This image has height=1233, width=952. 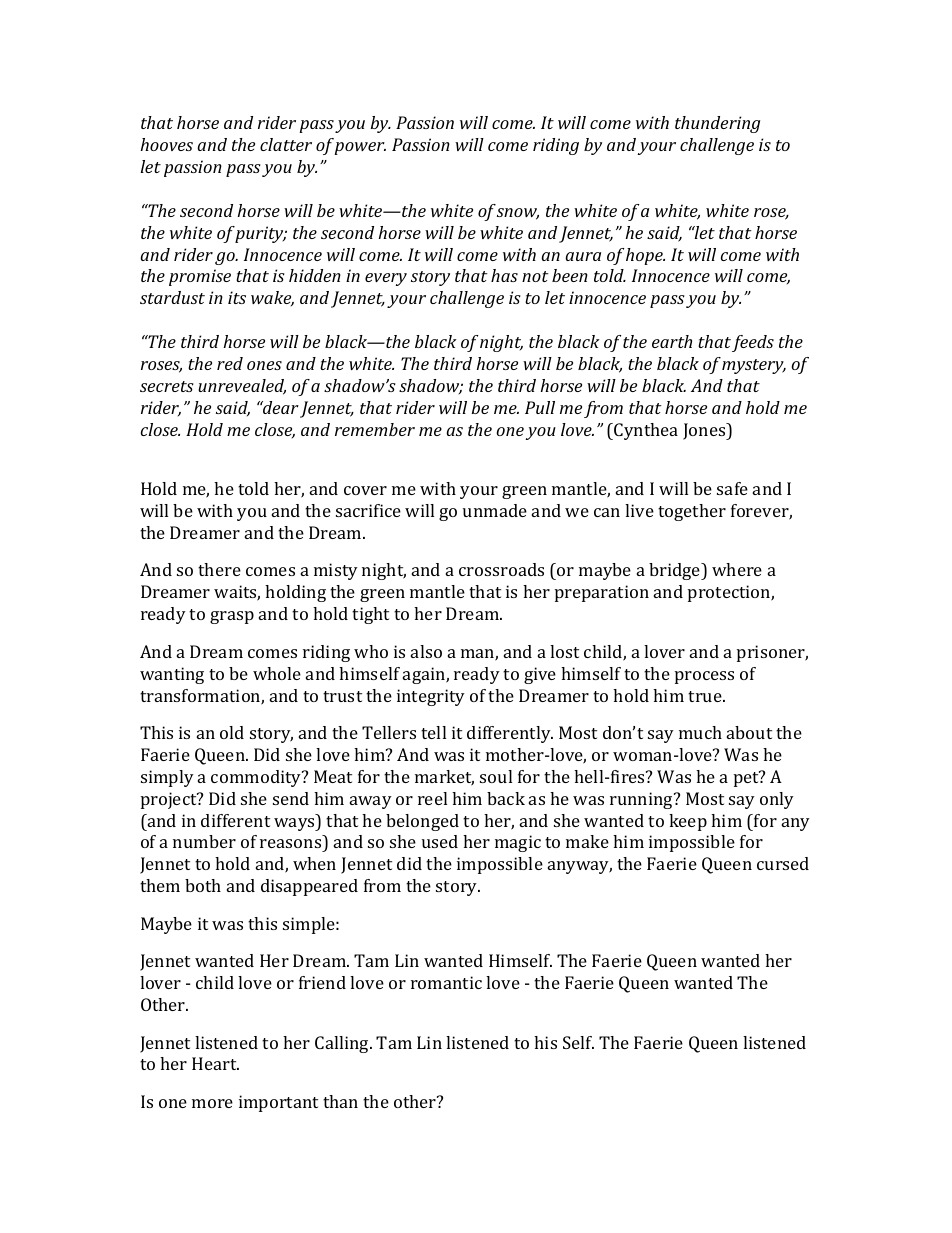 I want to click on safe, so click(x=732, y=488).
